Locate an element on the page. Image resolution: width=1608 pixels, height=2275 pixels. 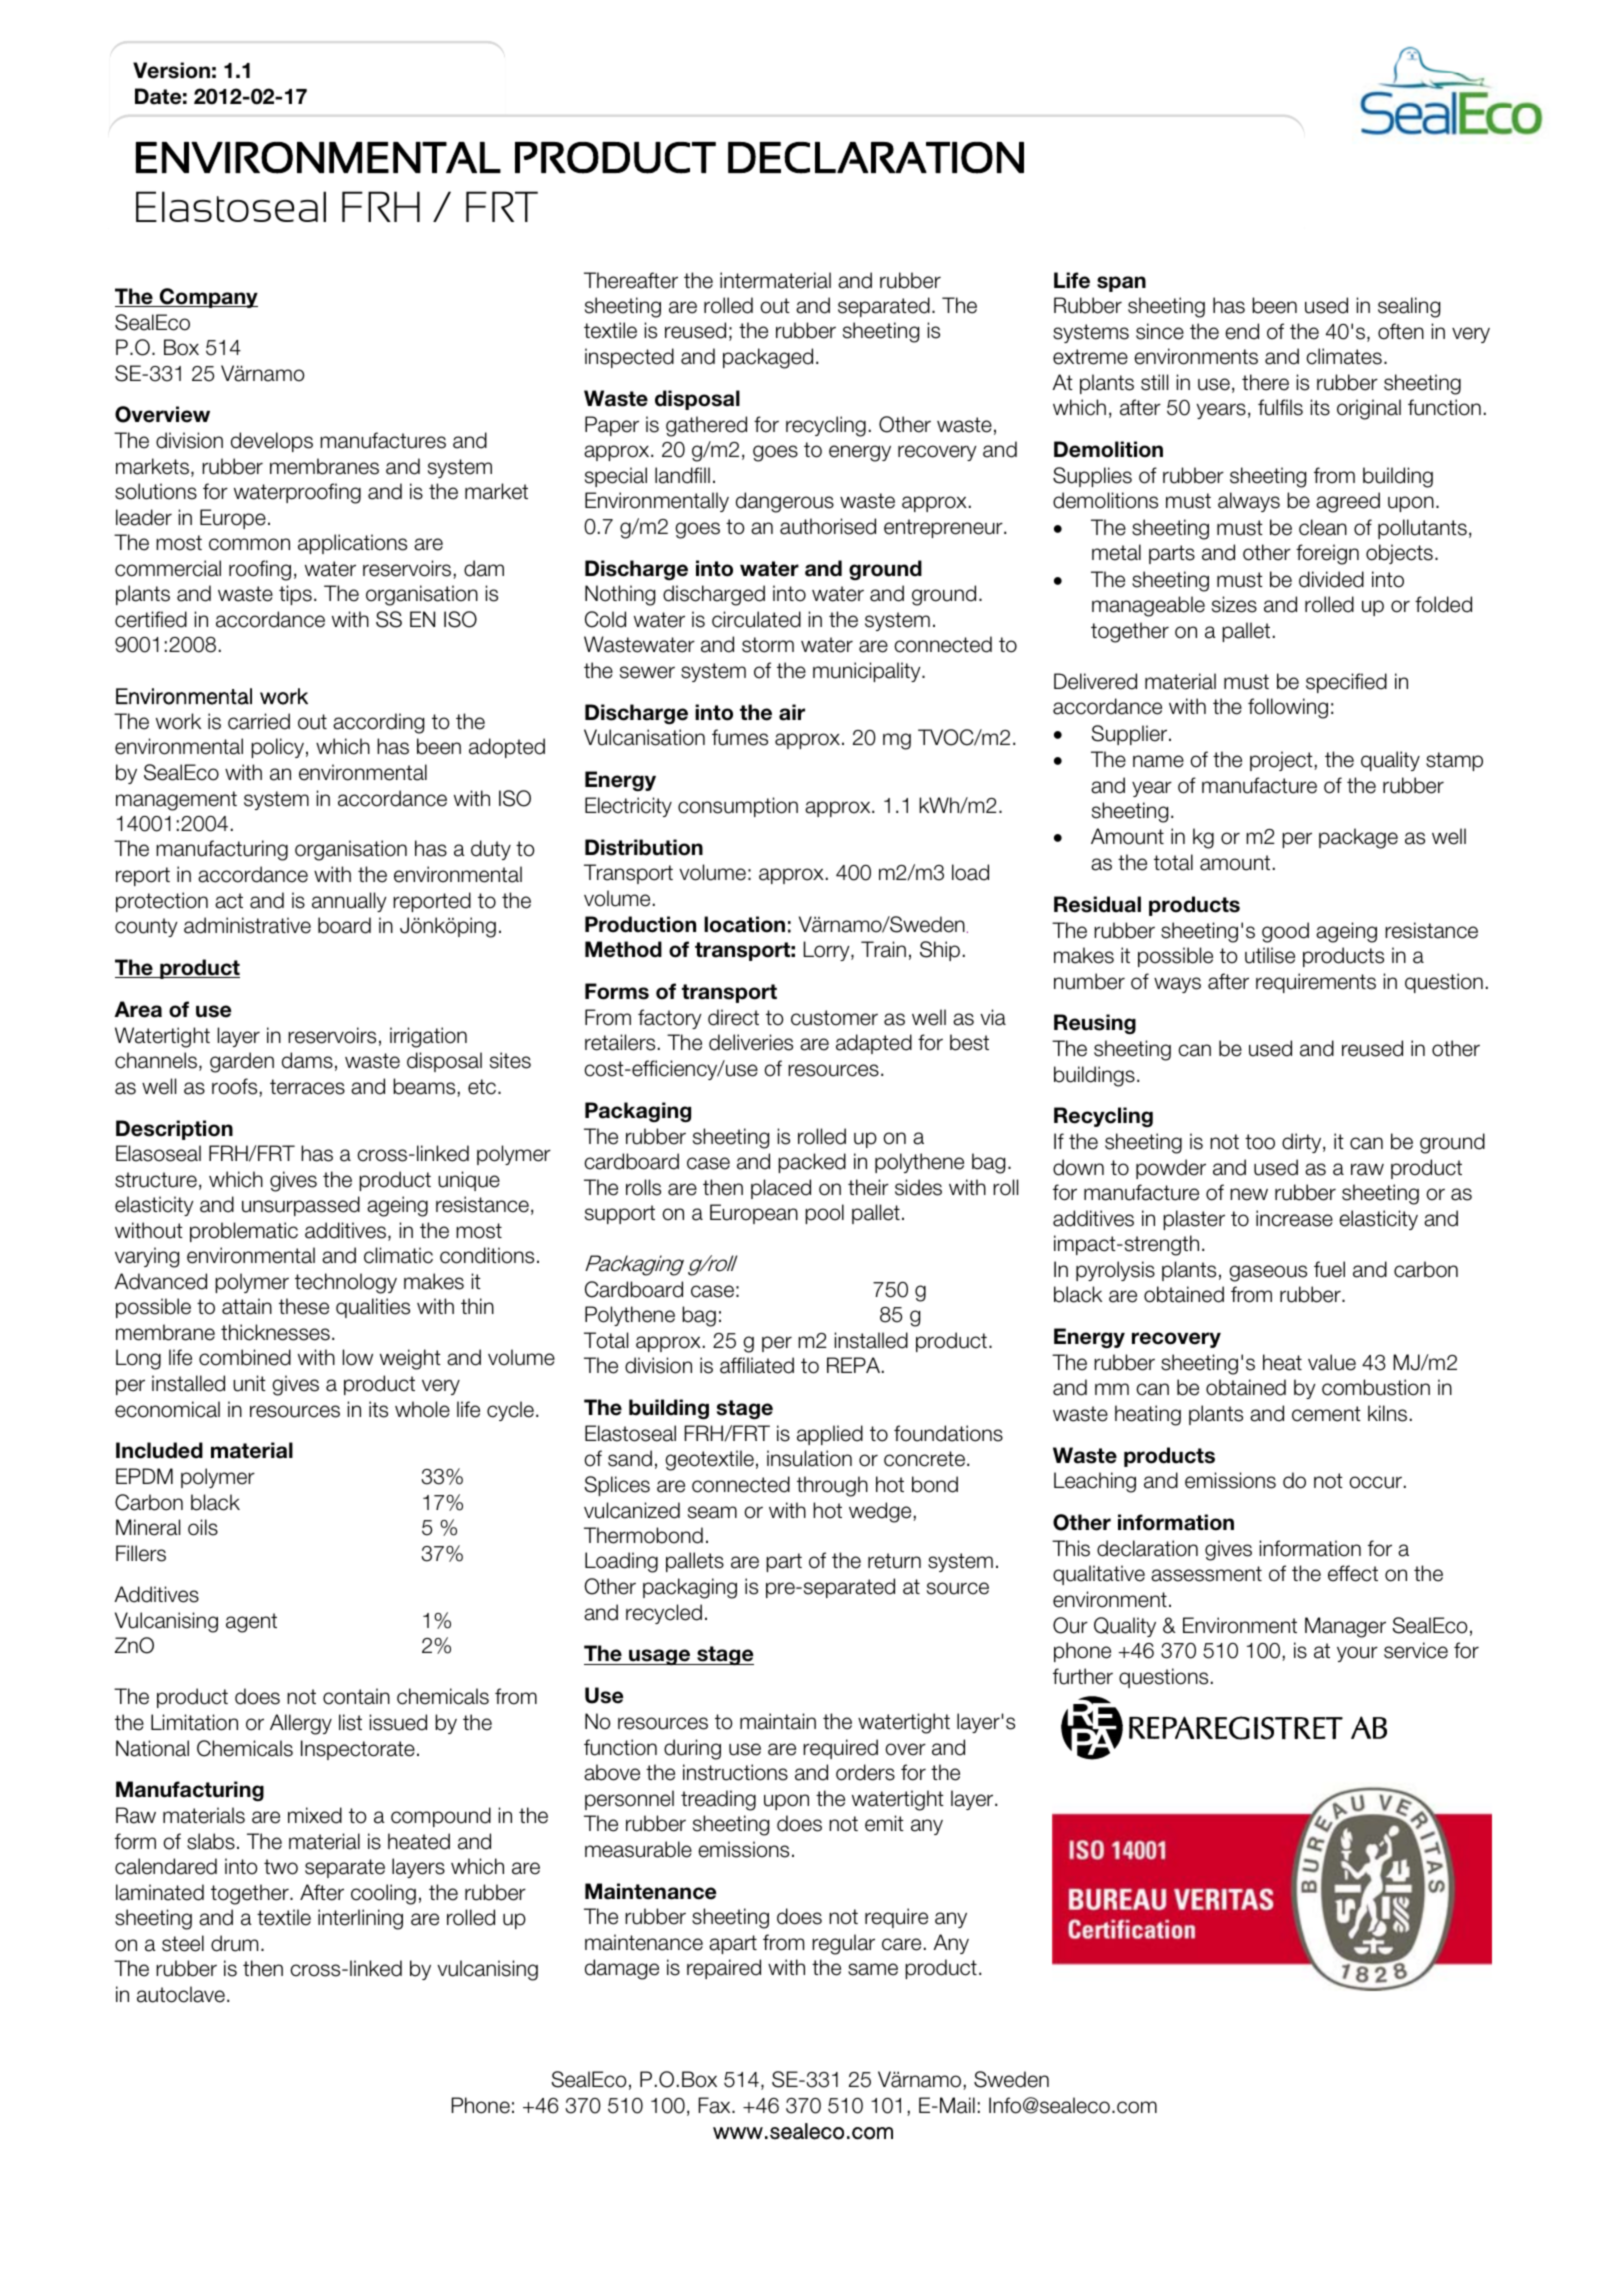
too is located at coordinates (1260, 1142).
